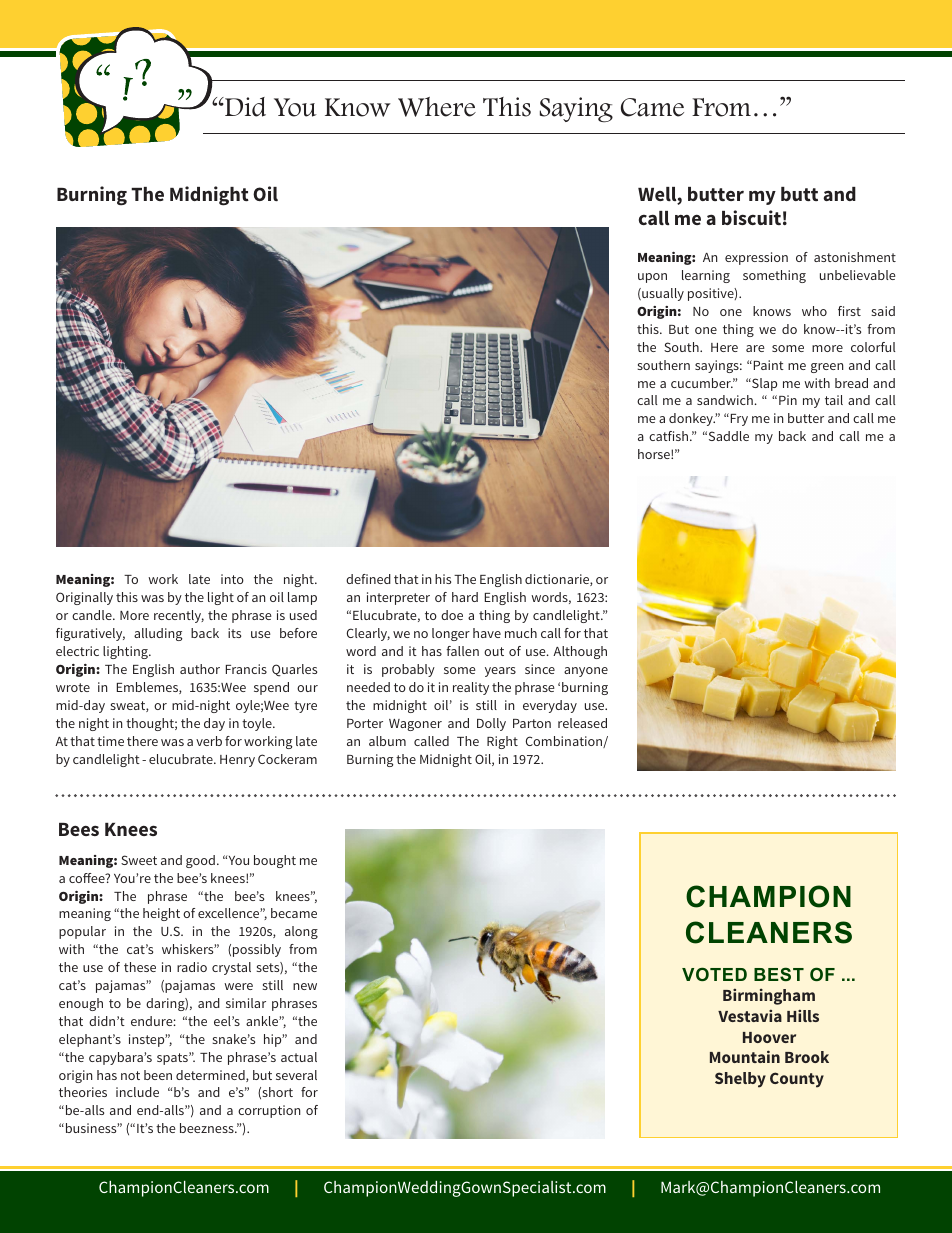 Image resolution: width=952 pixels, height=1233 pixels. Describe the element at coordinates (797, 1080) in the screenshot. I see `County` at that location.
